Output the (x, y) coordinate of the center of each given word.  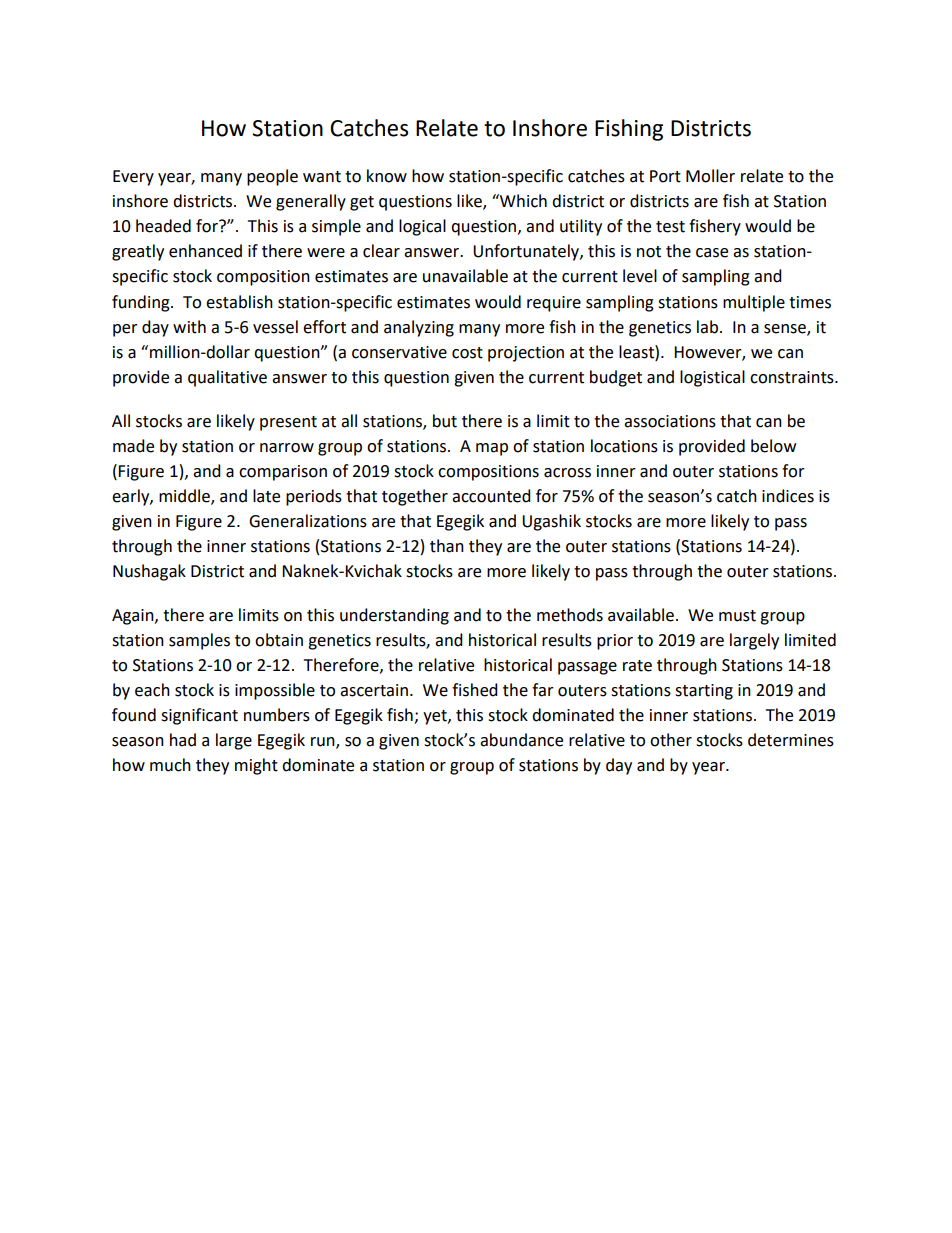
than (447, 546)
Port (665, 176)
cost (467, 353)
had (183, 740)
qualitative (227, 378)
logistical (712, 378)
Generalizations (308, 521)
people (272, 177)
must (737, 616)
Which (522, 201)
